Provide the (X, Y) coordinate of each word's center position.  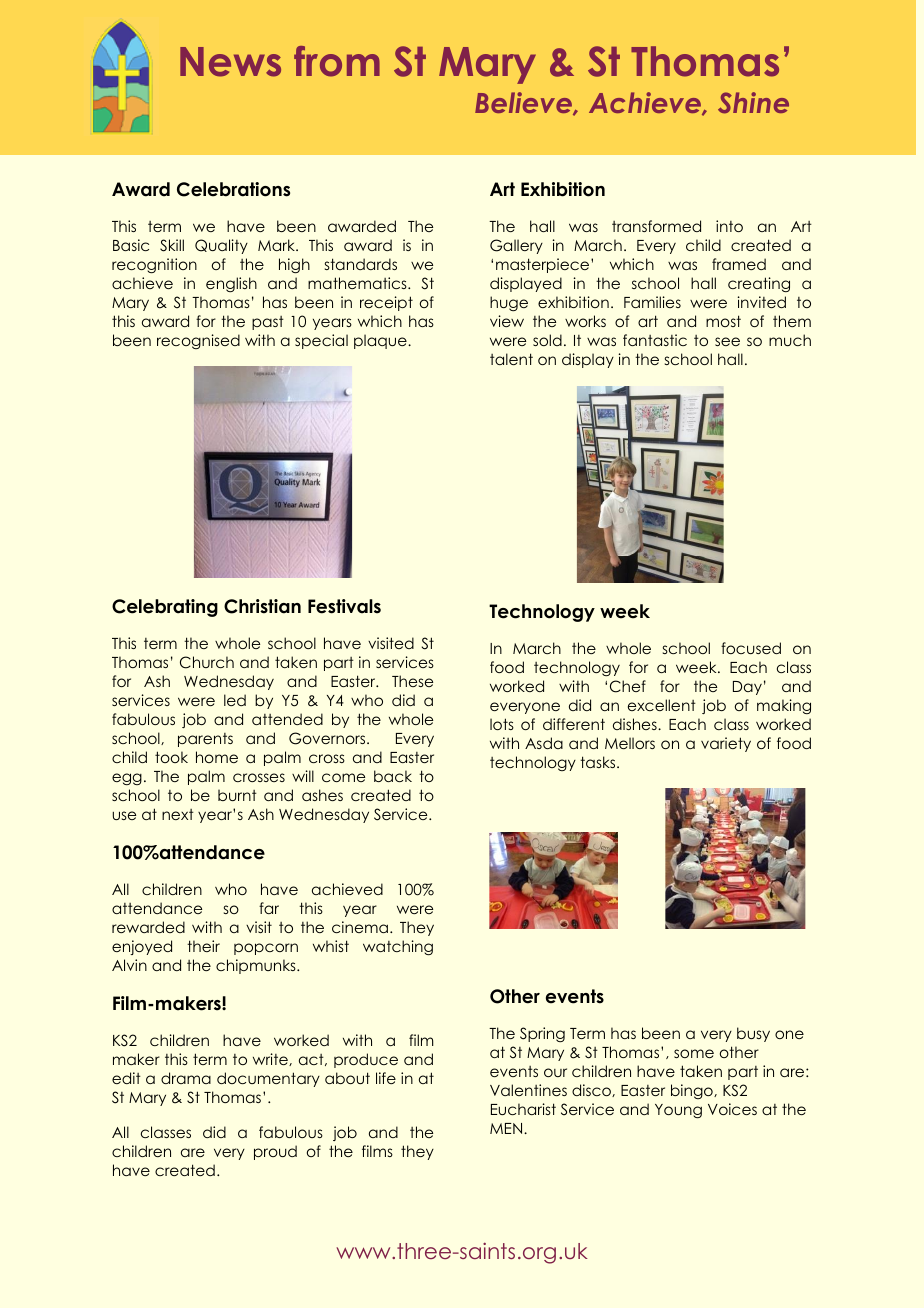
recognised (198, 341)
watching (398, 947)
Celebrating (165, 608)
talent (511, 359)
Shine (753, 103)
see (727, 341)
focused (751, 648)
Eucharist (523, 1109)
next (178, 814)
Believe (524, 104)
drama (186, 1078)
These (412, 681)
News (230, 62)
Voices (732, 1109)
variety (726, 744)
